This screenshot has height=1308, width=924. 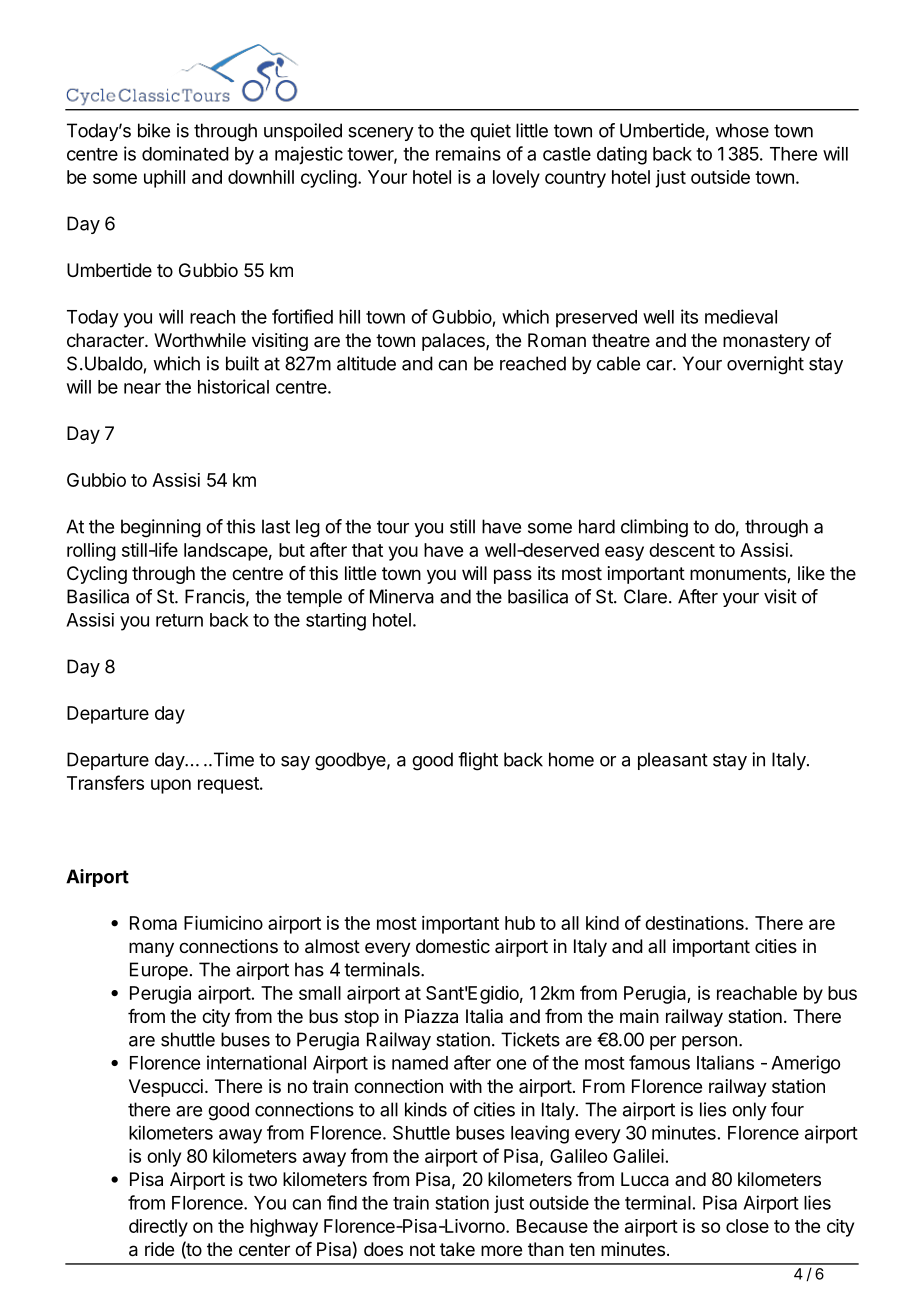 I want to click on quiet, so click(x=490, y=132).
